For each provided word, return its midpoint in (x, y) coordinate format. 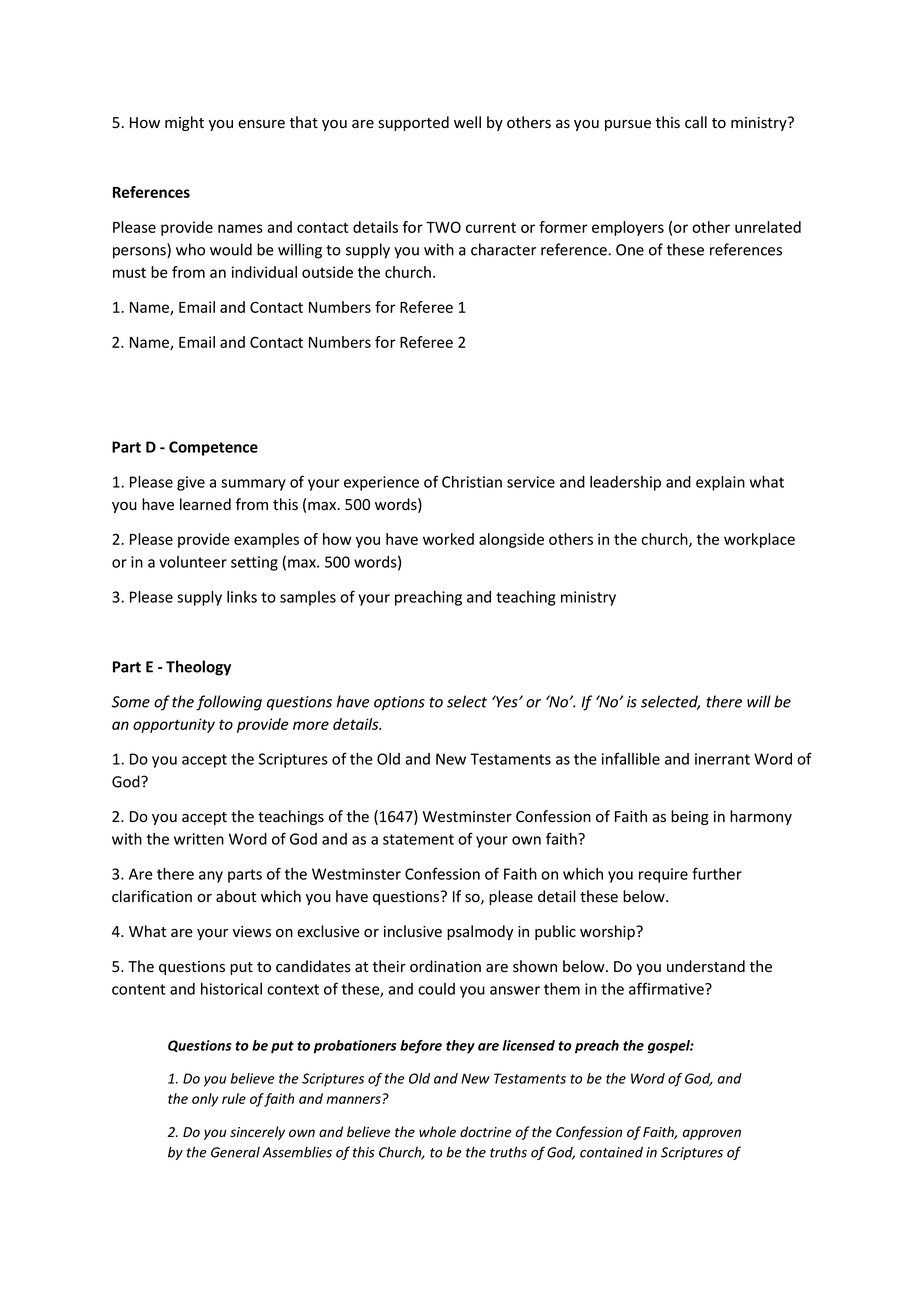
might (184, 123)
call (696, 122)
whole (437, 1132)
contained (611, 1152)
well (467, 122)
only (205, 1100)
